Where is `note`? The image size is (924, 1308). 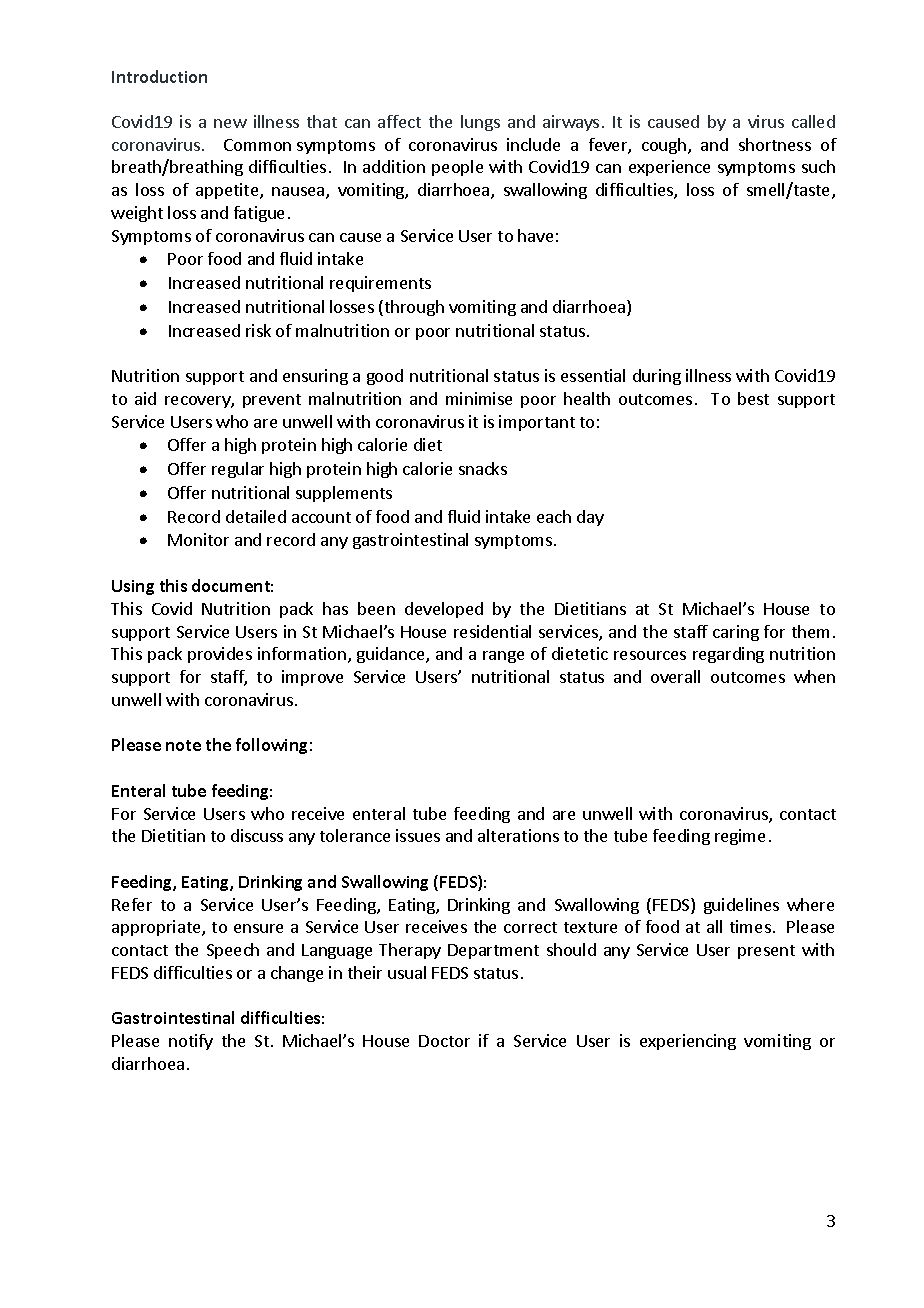
note is located at coordinates (183, 745).
